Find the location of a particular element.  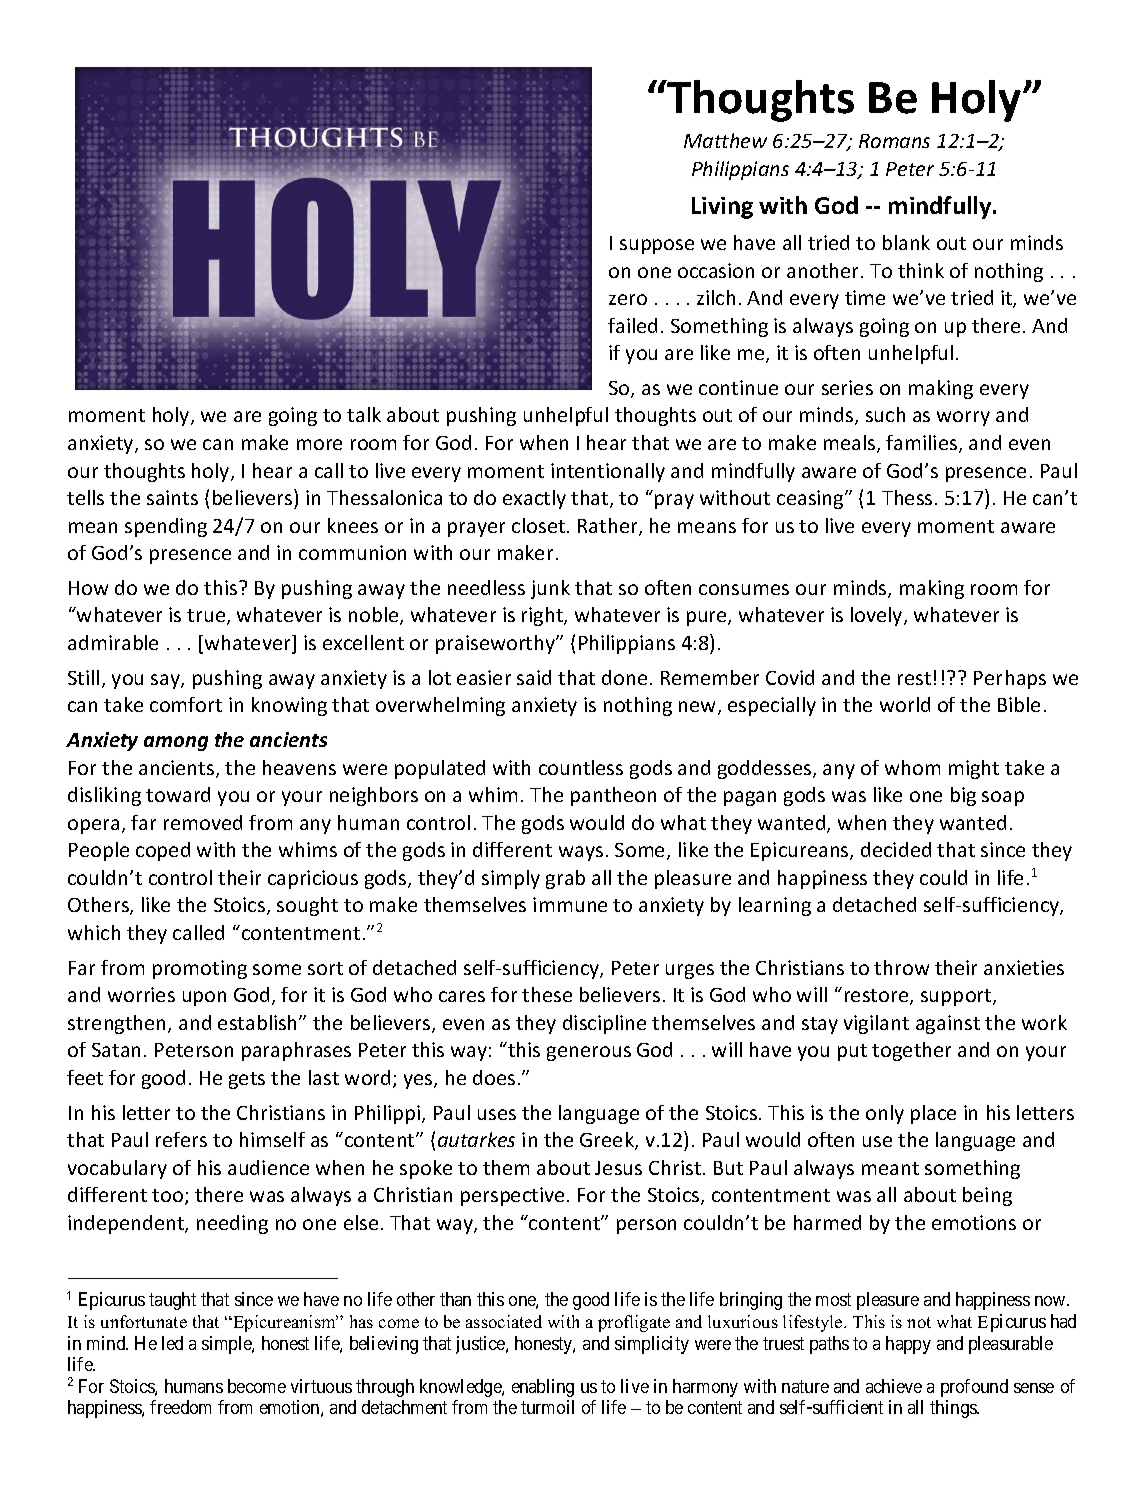

might is located at coordinates (974, 769).
